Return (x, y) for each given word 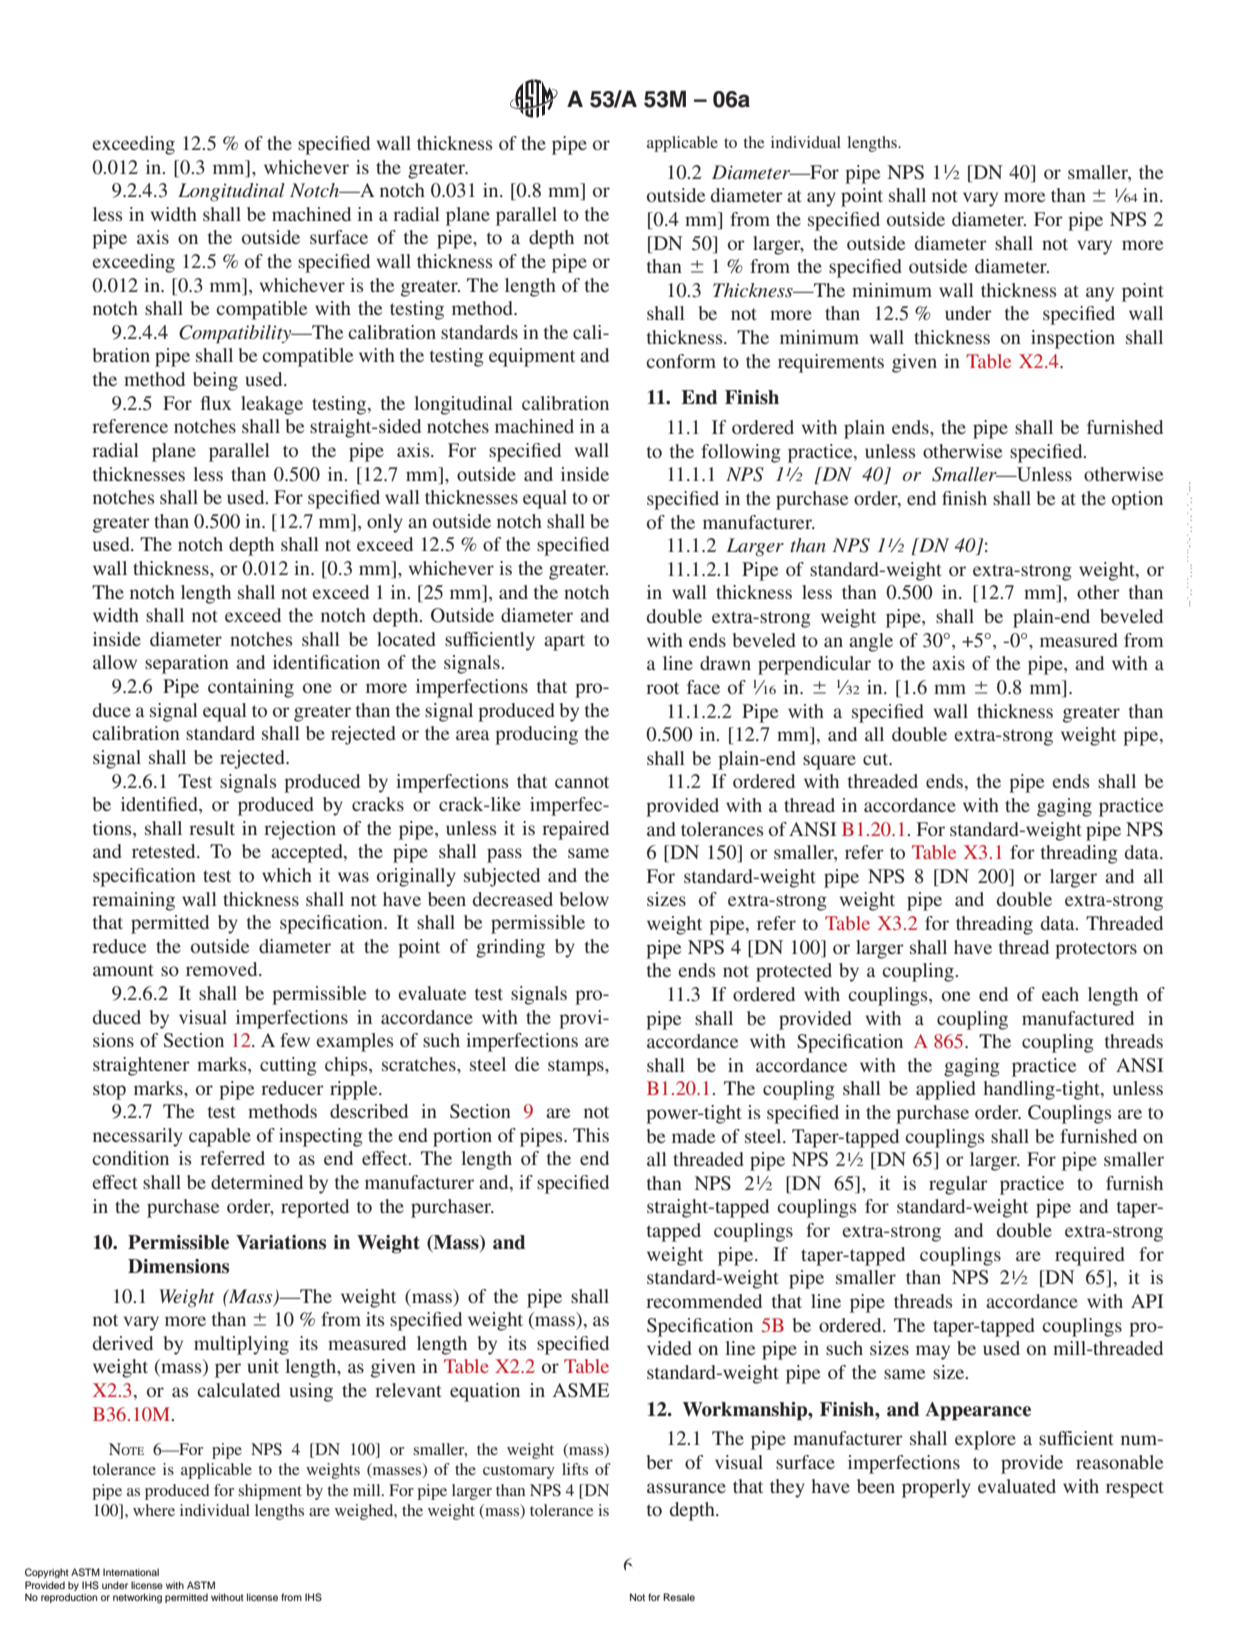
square (829, 762)
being (215, 381)
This (591, 1135)
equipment (532, 357)
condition (130, 1158)
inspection (1073, 339)
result (212, 828)
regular (958, 1185)
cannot (582, 782)
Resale (679, 1597)
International (131, 1572)
